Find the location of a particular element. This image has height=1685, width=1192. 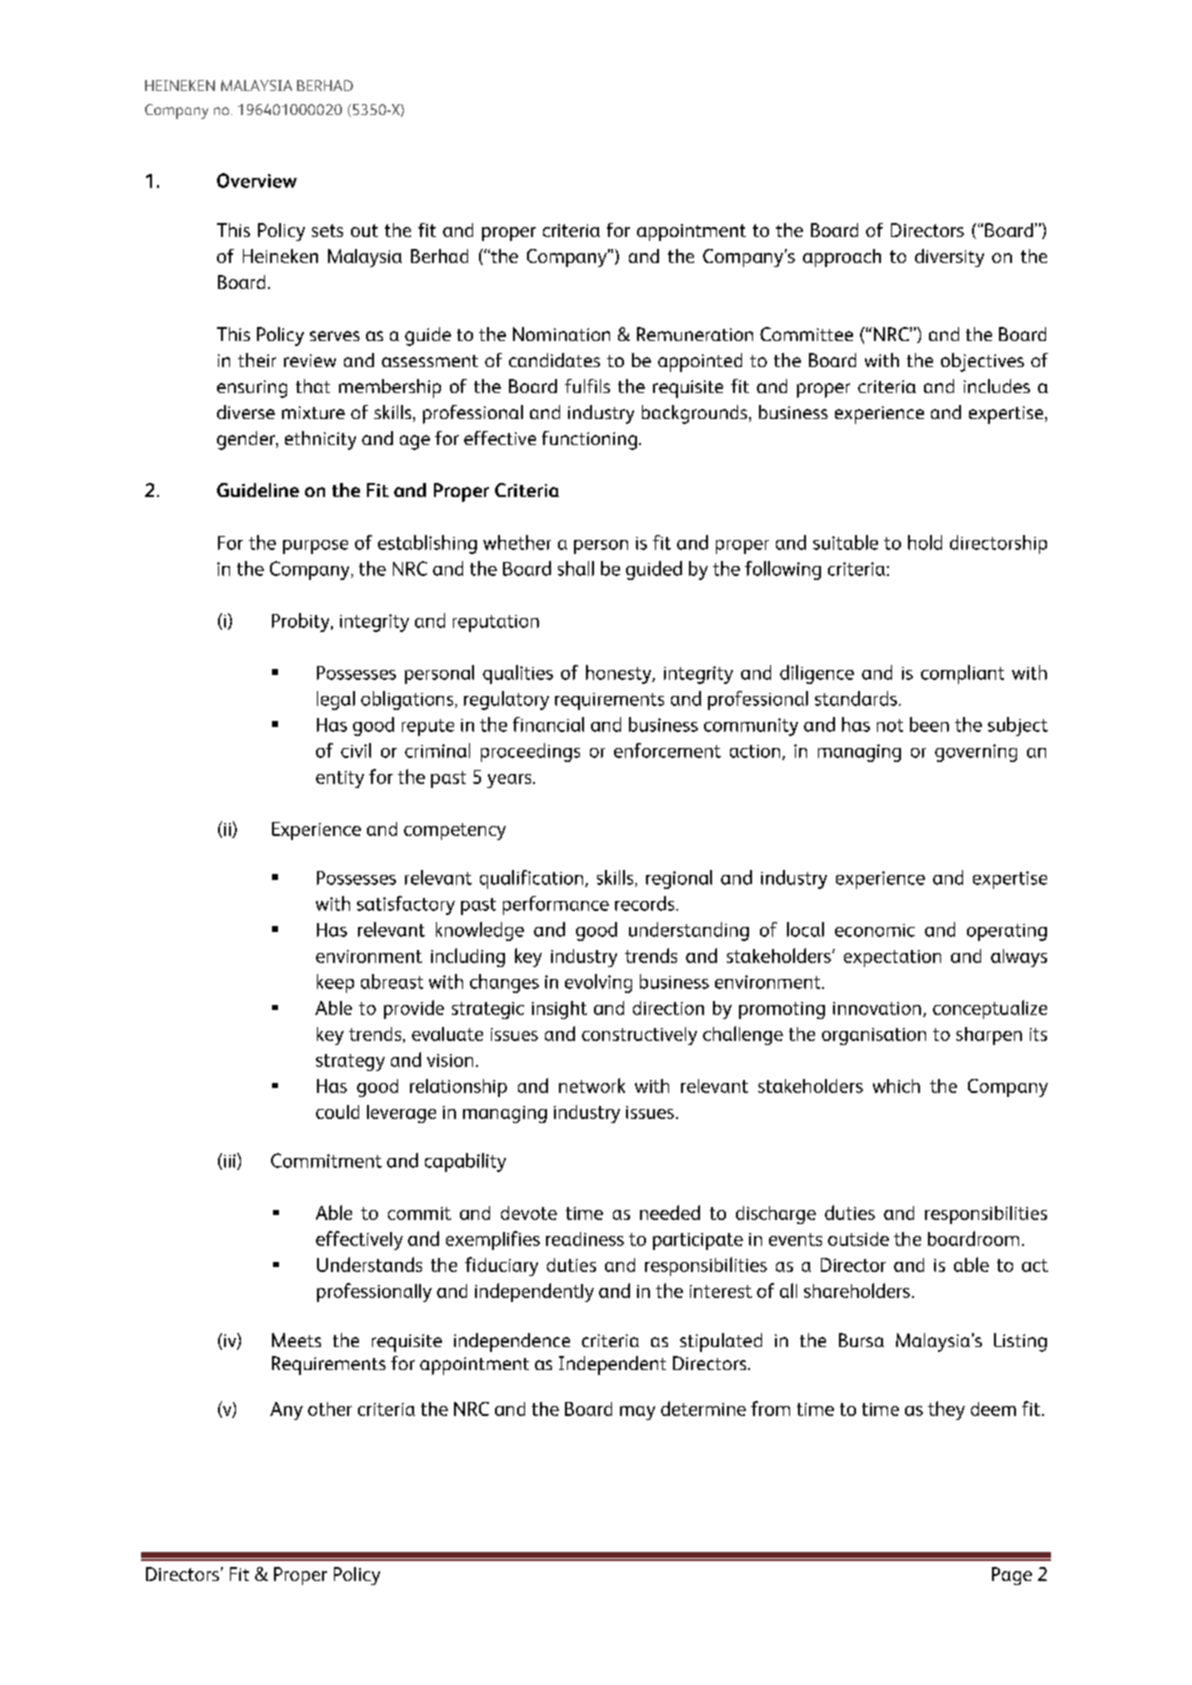

sets is located at coordinates (327, 230).
